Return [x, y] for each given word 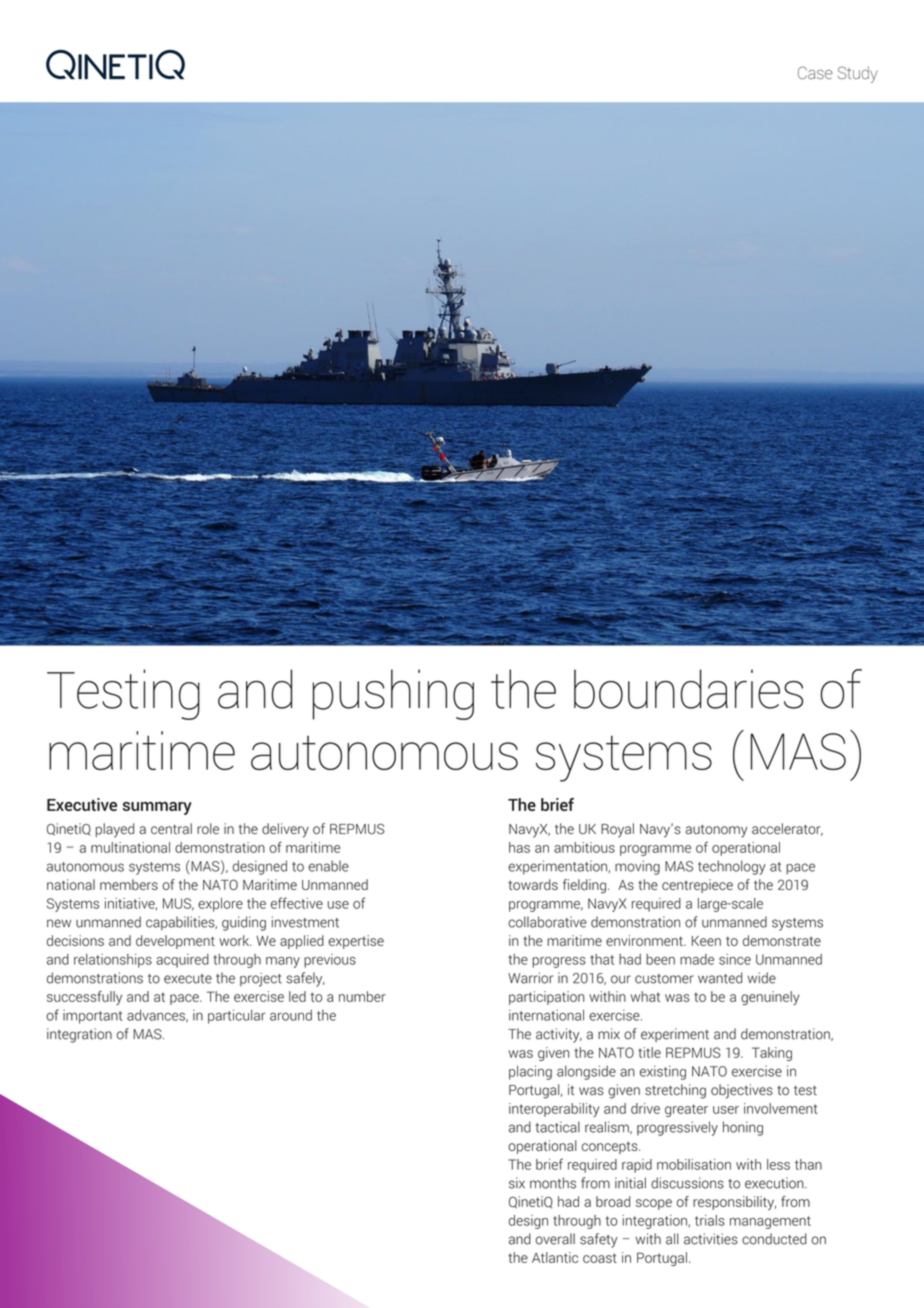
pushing [393, 694]
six [517, 1183]
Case [815, 72]
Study [858, 74]
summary [157, 808]
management [770, 1222]
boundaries [688, 689]
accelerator [787, 829]
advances [157, 1016]
